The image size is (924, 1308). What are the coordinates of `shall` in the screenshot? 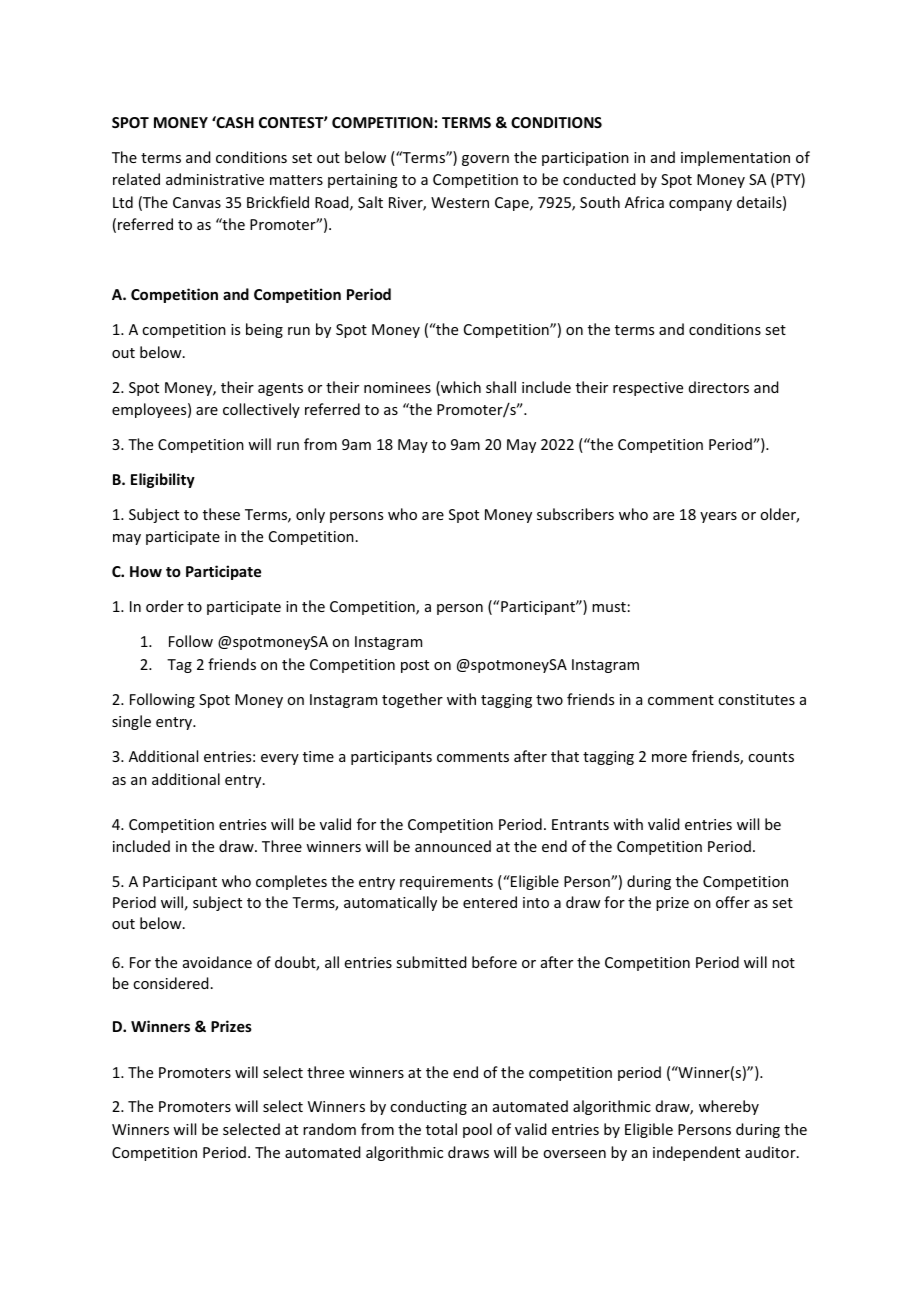 It's located at (501, 387).
